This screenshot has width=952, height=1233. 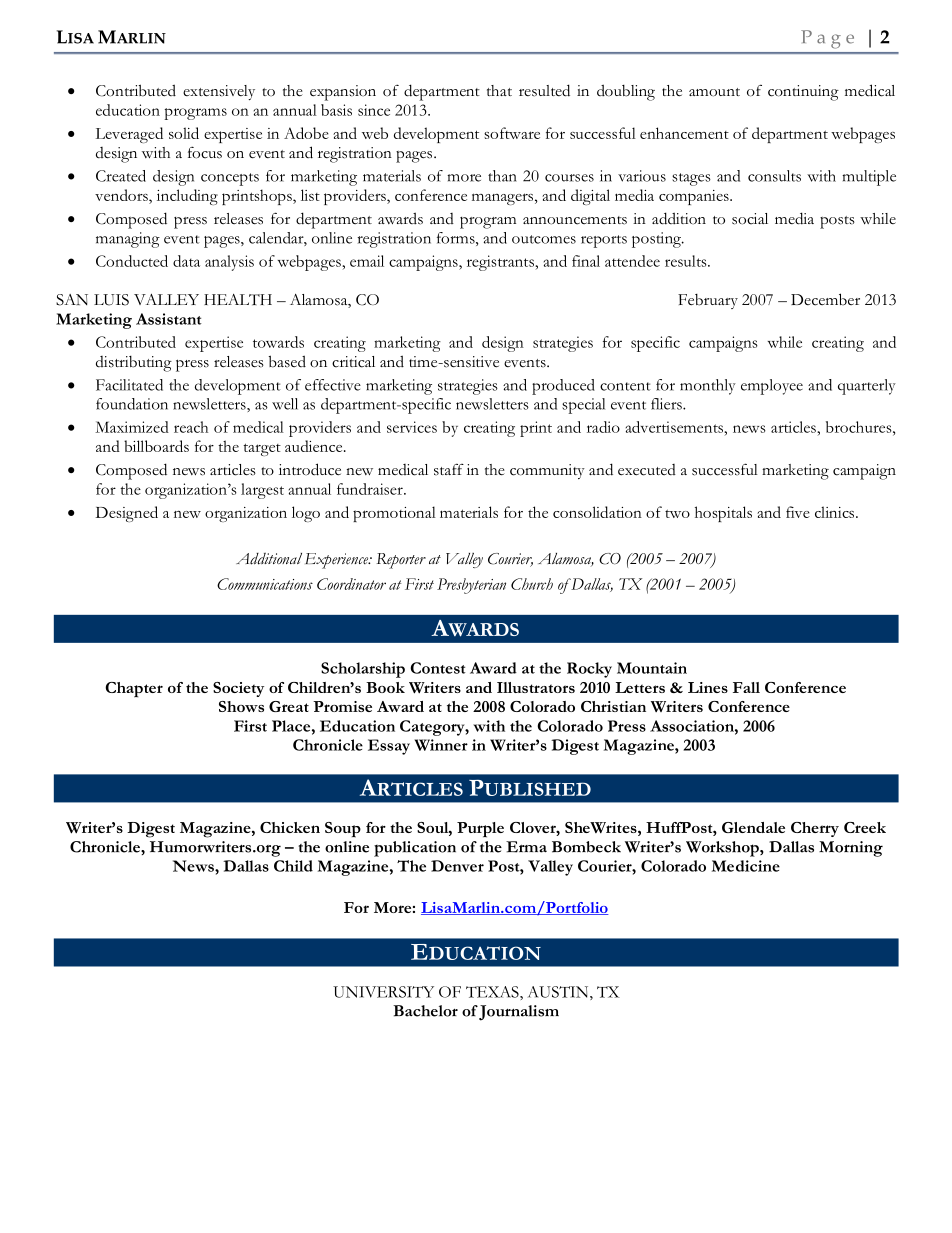 What do you see at coordinates (512, 133) in the screenshot?
I see `software` at bounding box center [512, 133].
